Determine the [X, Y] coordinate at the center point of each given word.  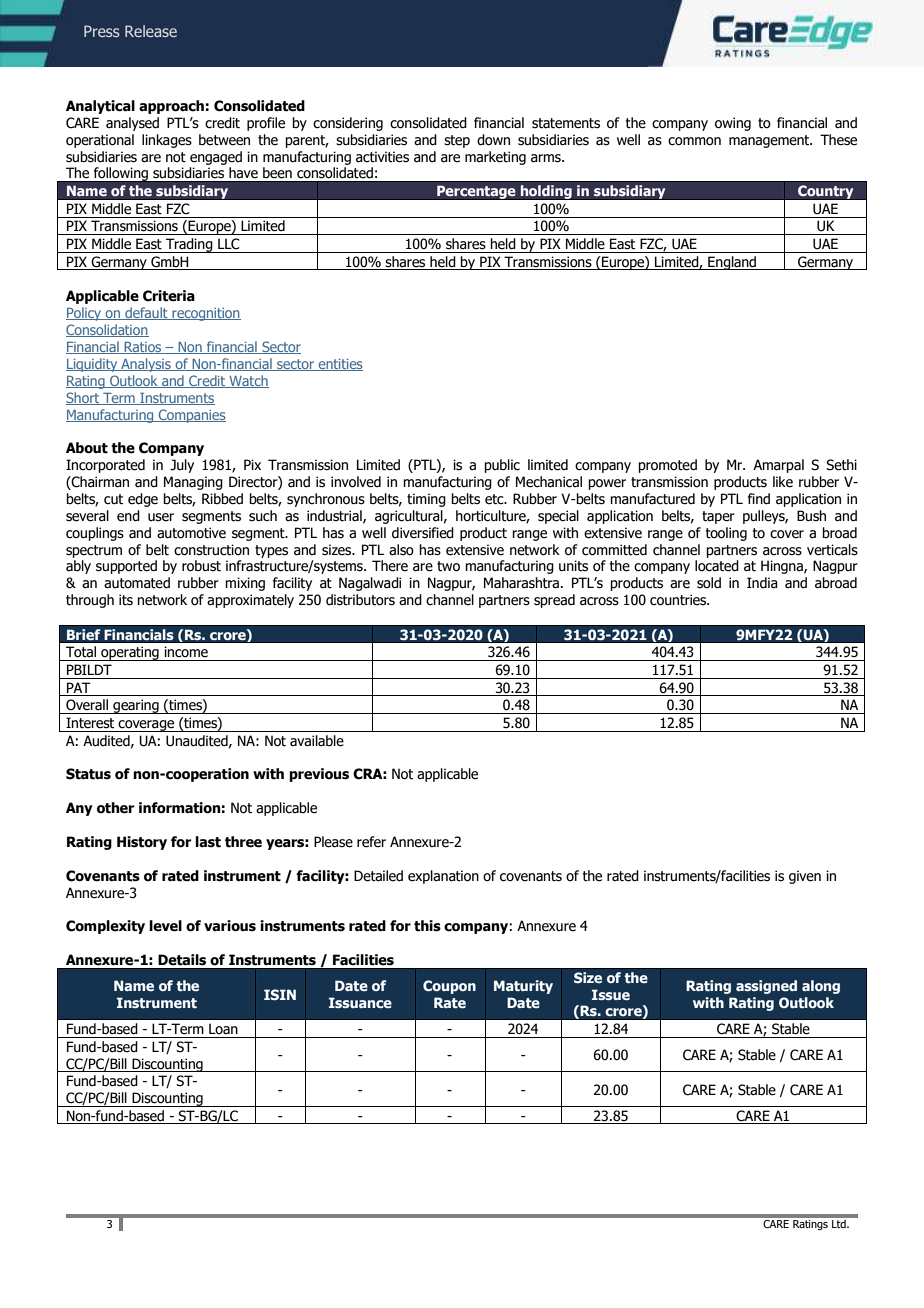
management [770, 141]
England [732, 263]
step [457, 141]
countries [679, 600]
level [165, 926]
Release [151, 31]
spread [554, 601]
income [186, 652]
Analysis [146, 365]
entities [339, 365]
